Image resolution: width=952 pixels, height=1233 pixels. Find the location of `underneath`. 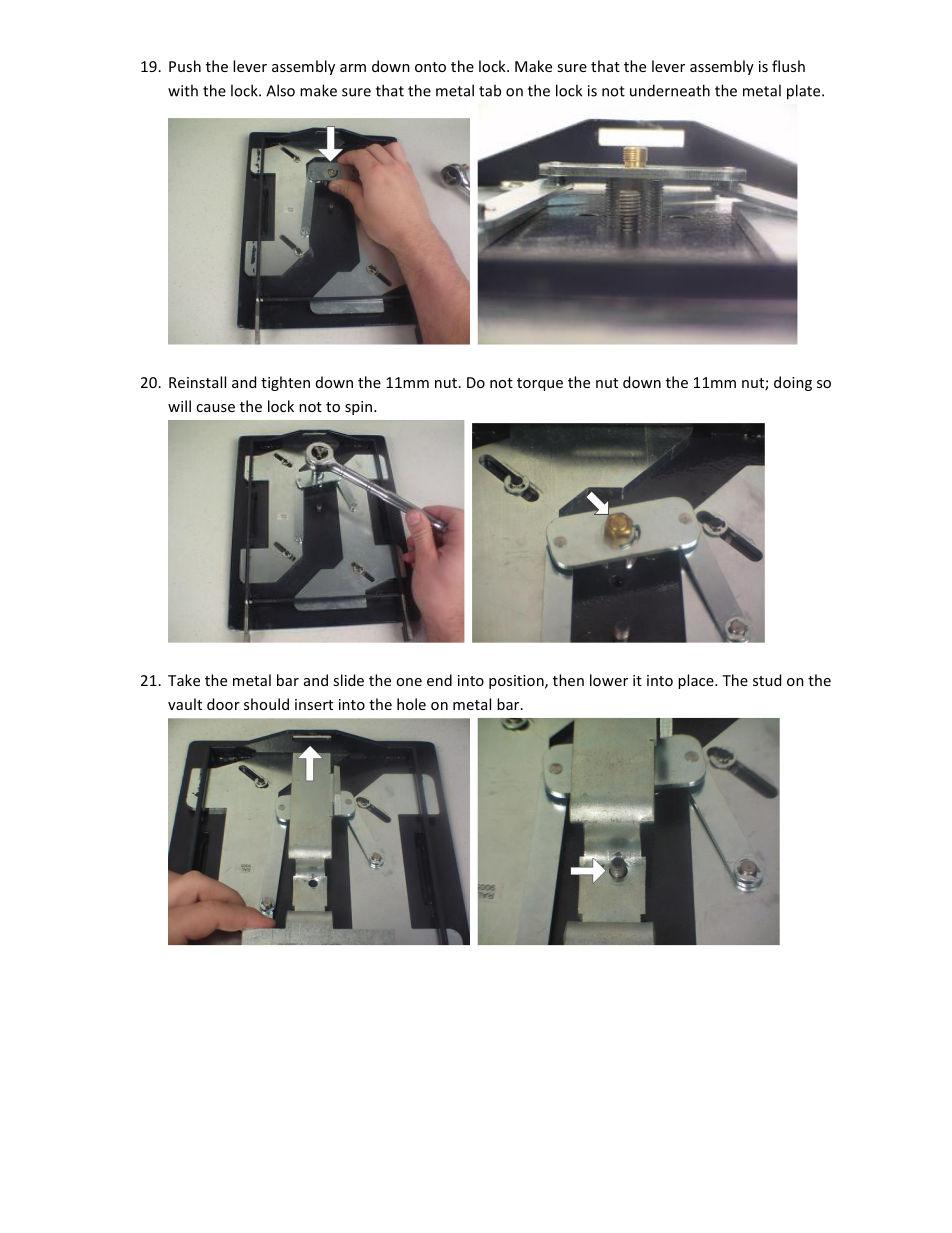

underneath is located at coordinates (670, 90).
